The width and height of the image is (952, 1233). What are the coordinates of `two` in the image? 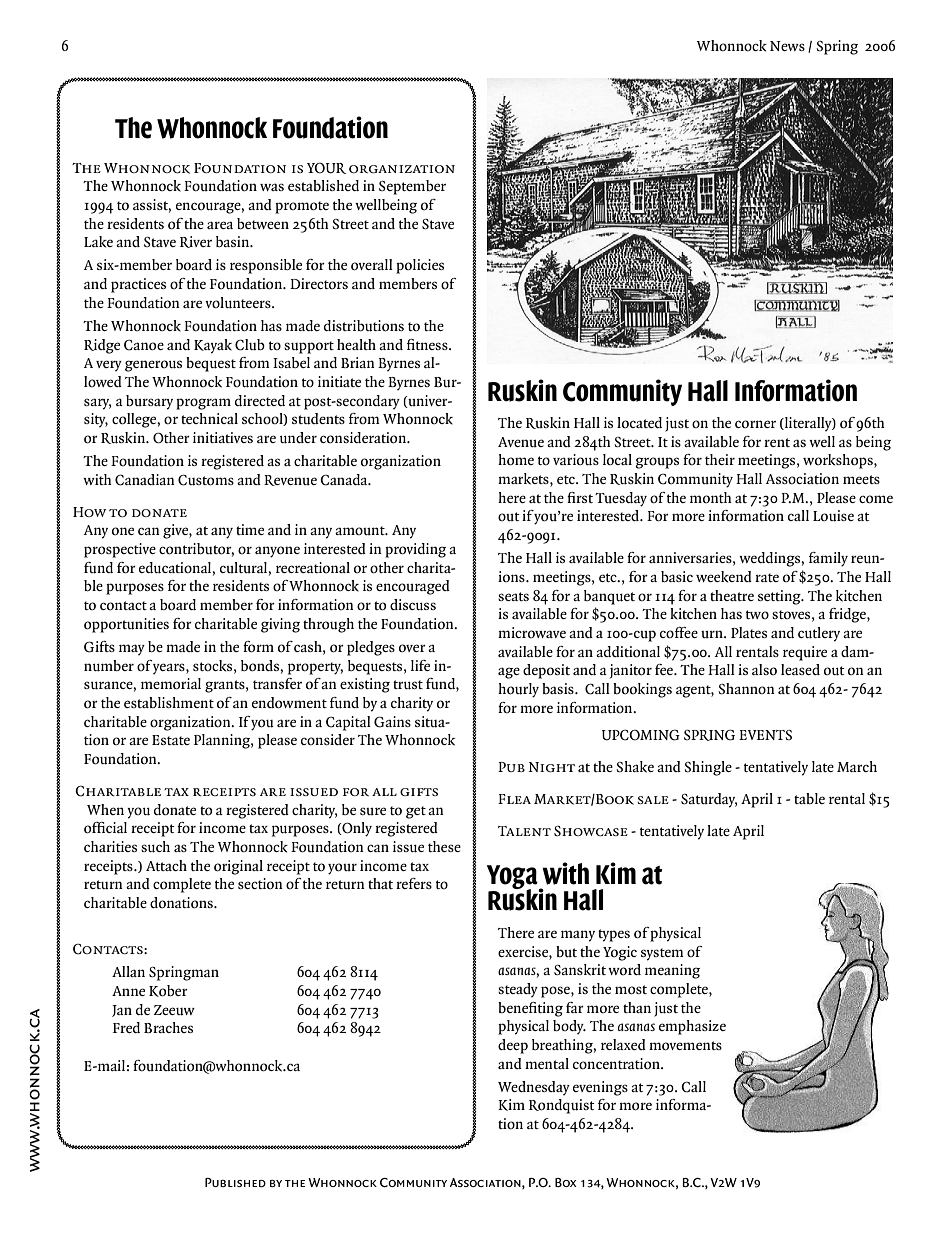 It's located at (757, 614).
